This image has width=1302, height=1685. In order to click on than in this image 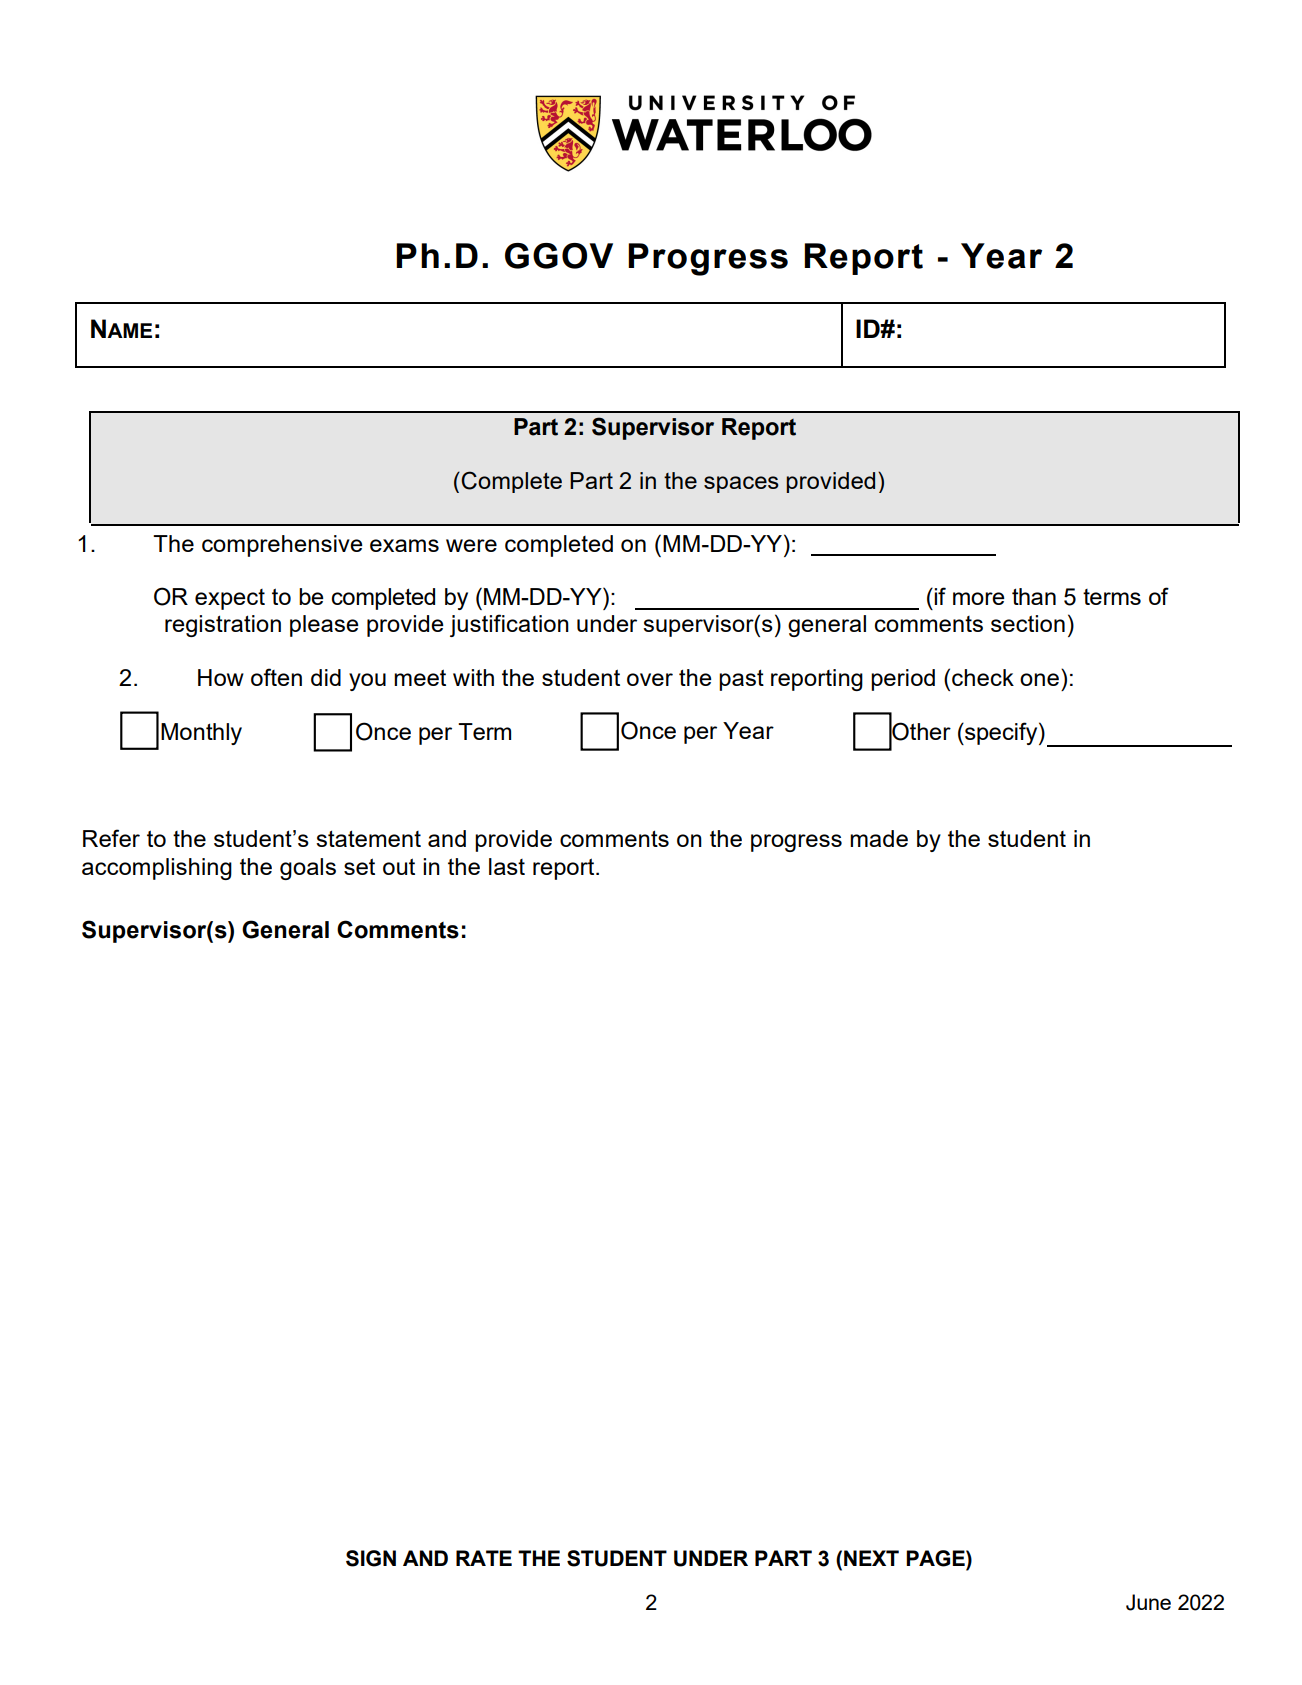, I will do `click(1034, 596)`.
